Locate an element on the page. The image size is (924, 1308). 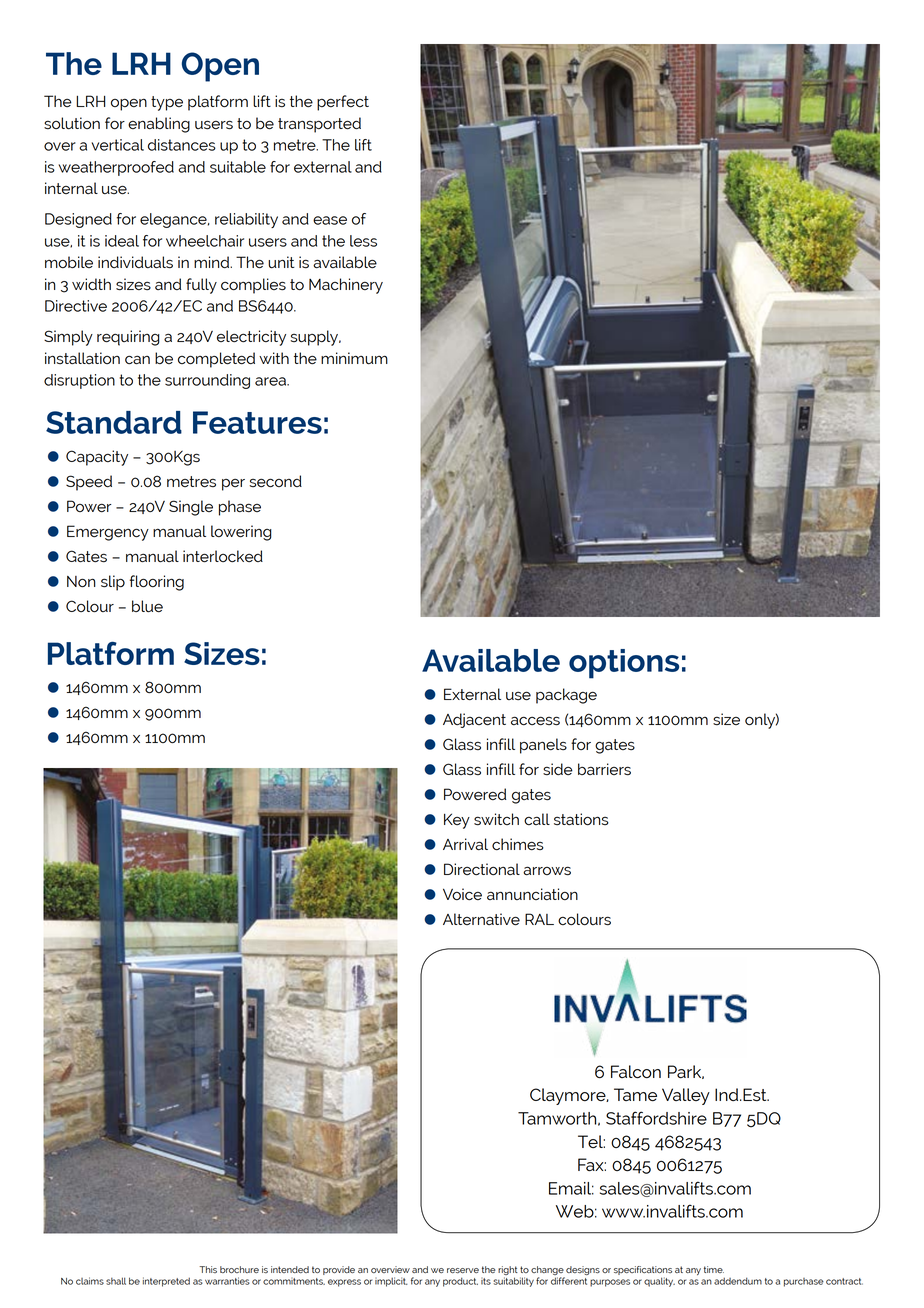
enabling is located at coordinates (159, 125).
